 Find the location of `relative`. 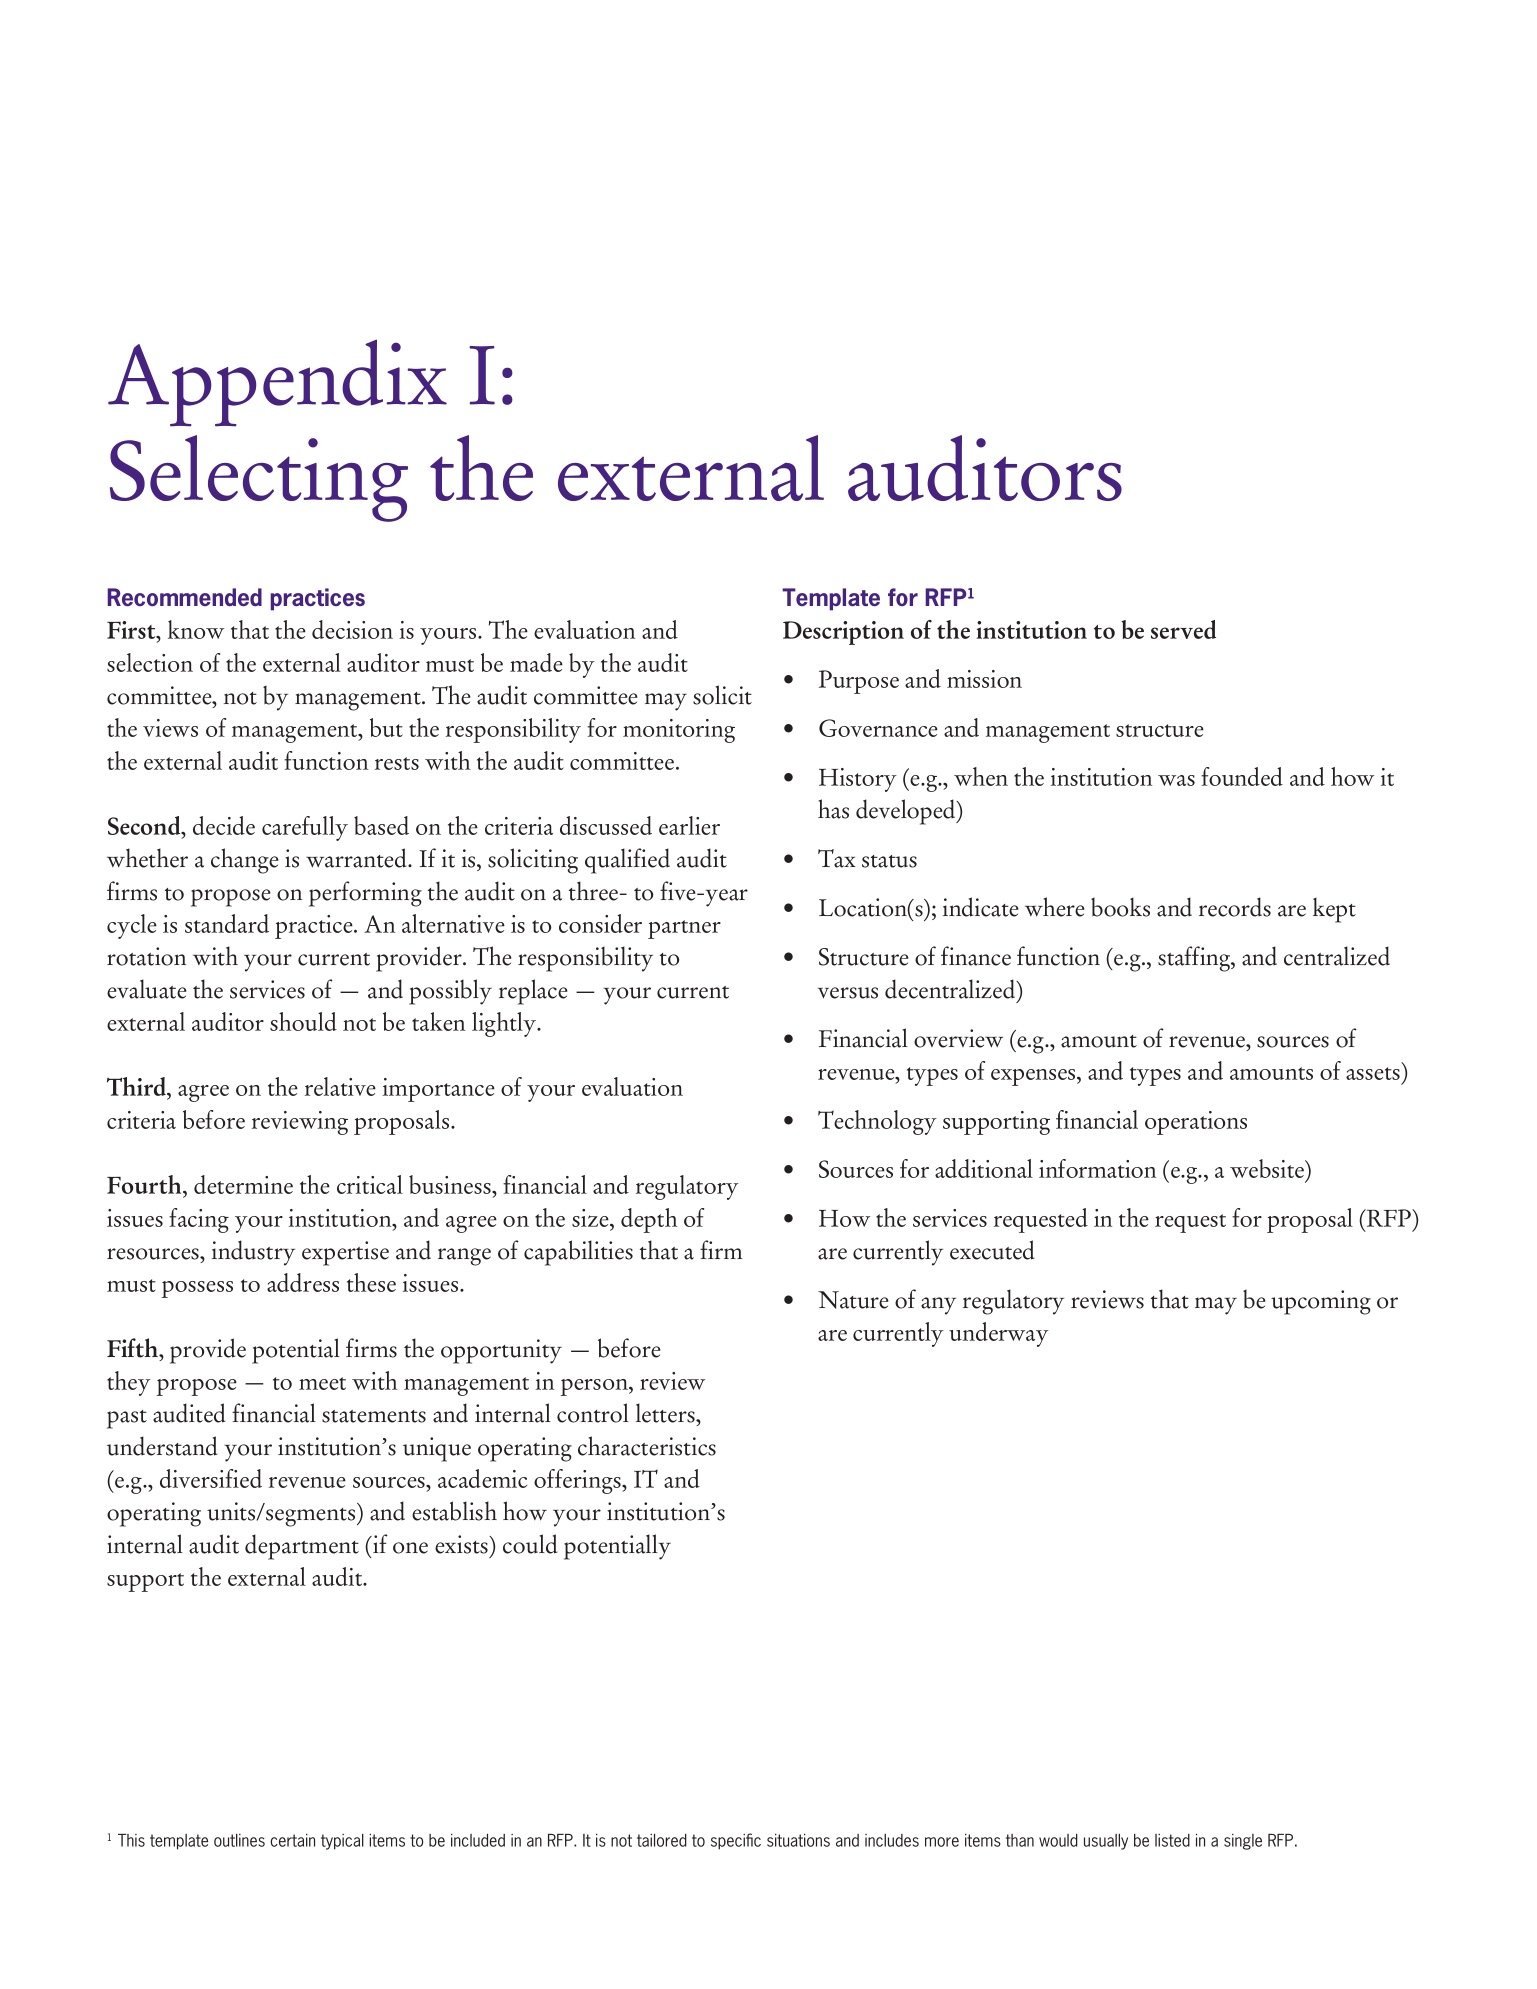

relative is located at coordinates (340, 1086).
